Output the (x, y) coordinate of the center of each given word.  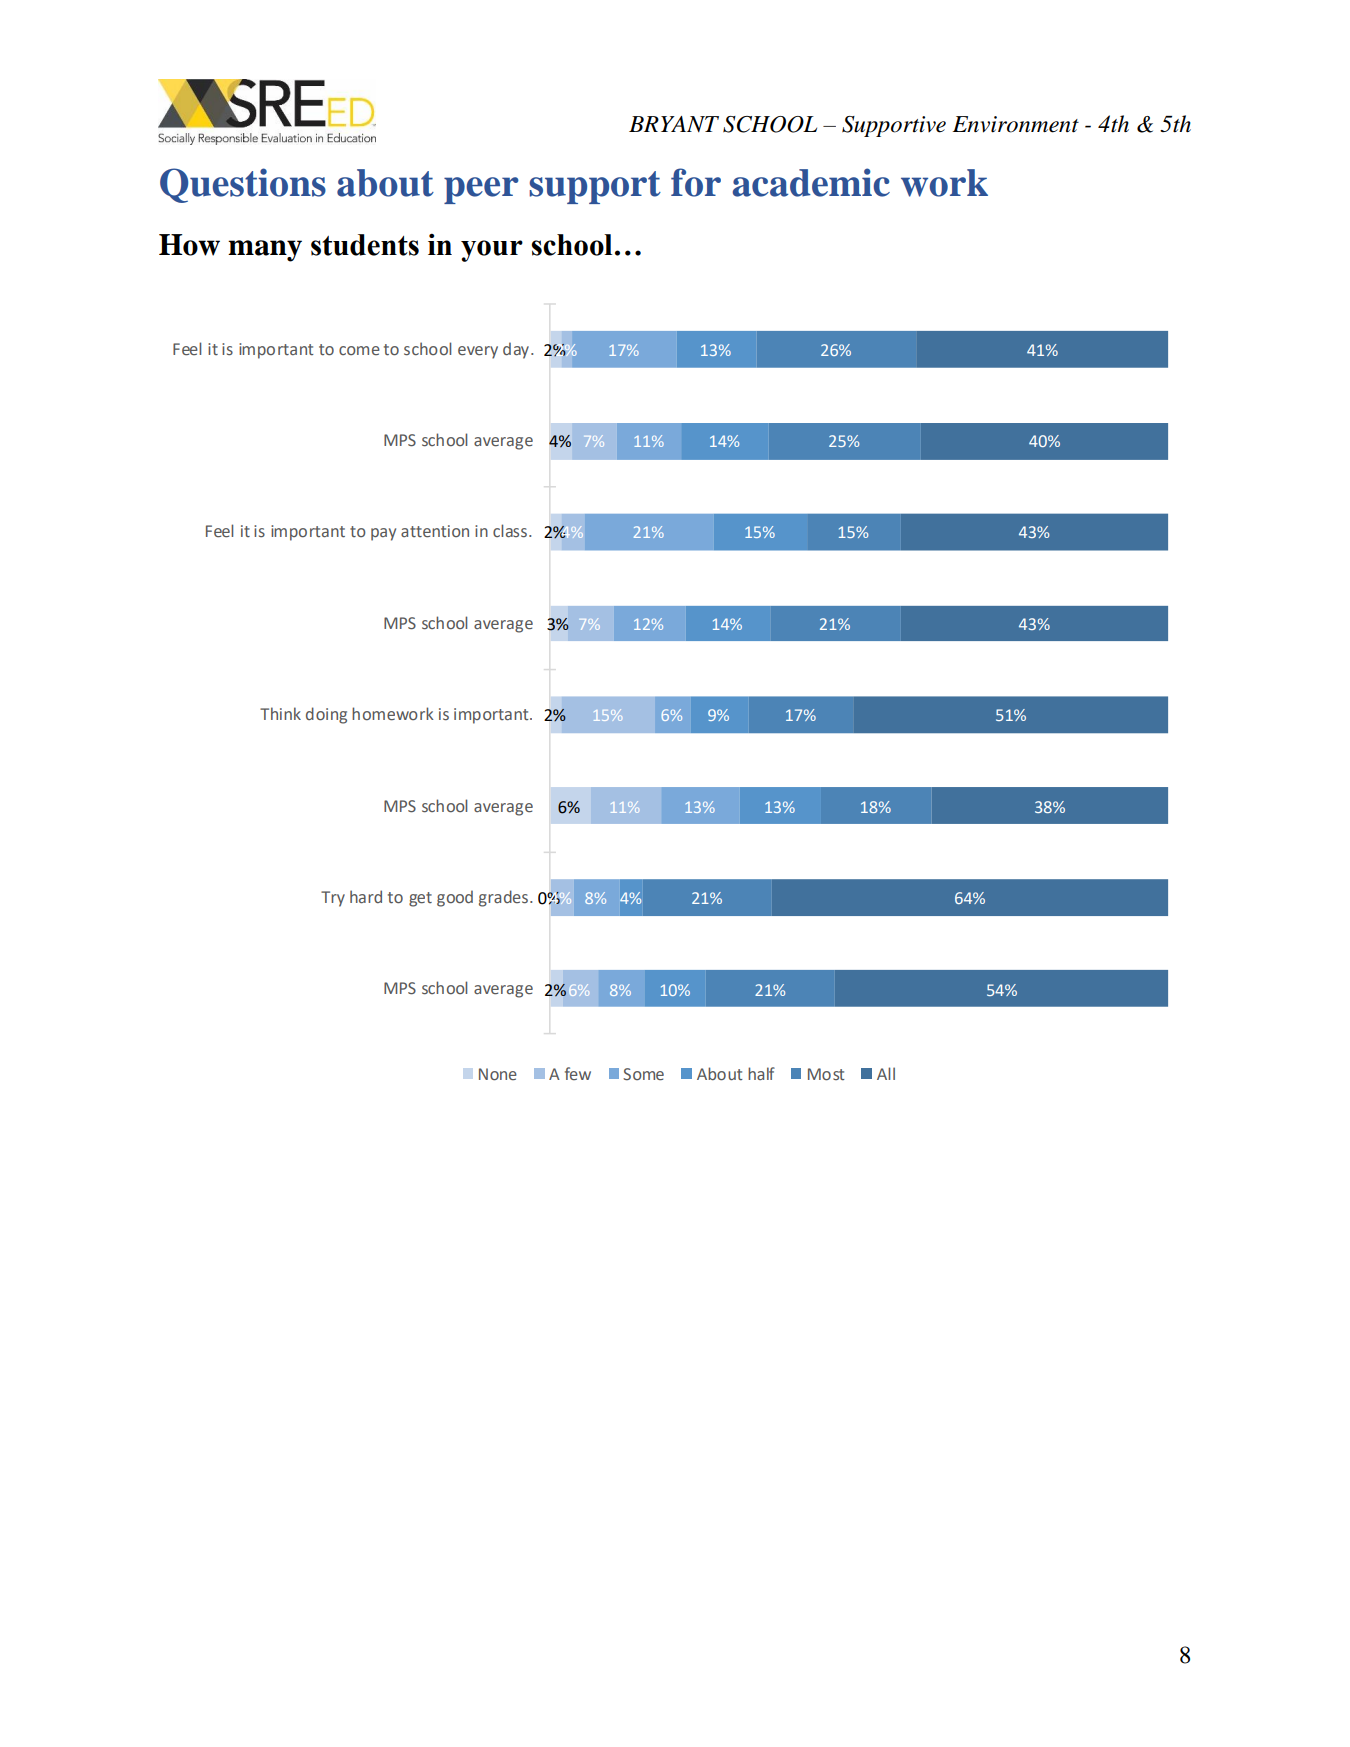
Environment (1016, 124)
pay (383, 534)
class (511, 531)
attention (435, 531)
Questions (243, 185)
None (498, 1074)
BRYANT (674, 124)
